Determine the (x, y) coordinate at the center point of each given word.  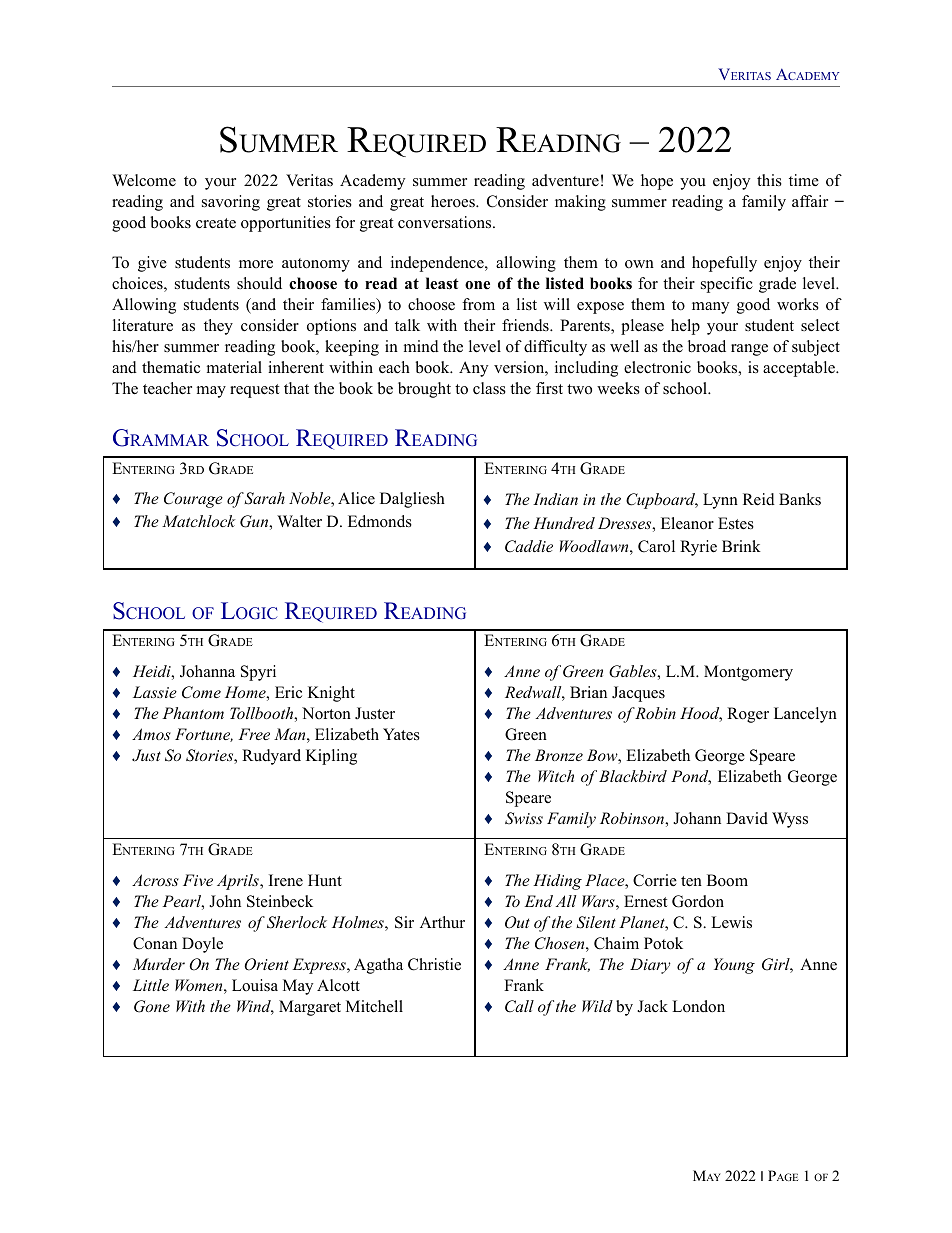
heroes (454, 201)
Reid (759, 499)
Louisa (255, 985)
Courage (193, 500)
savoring (231, 203)
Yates (401, 734)
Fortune (204, 735)
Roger (748, 715)
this (769, 180)
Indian (555, 499)
